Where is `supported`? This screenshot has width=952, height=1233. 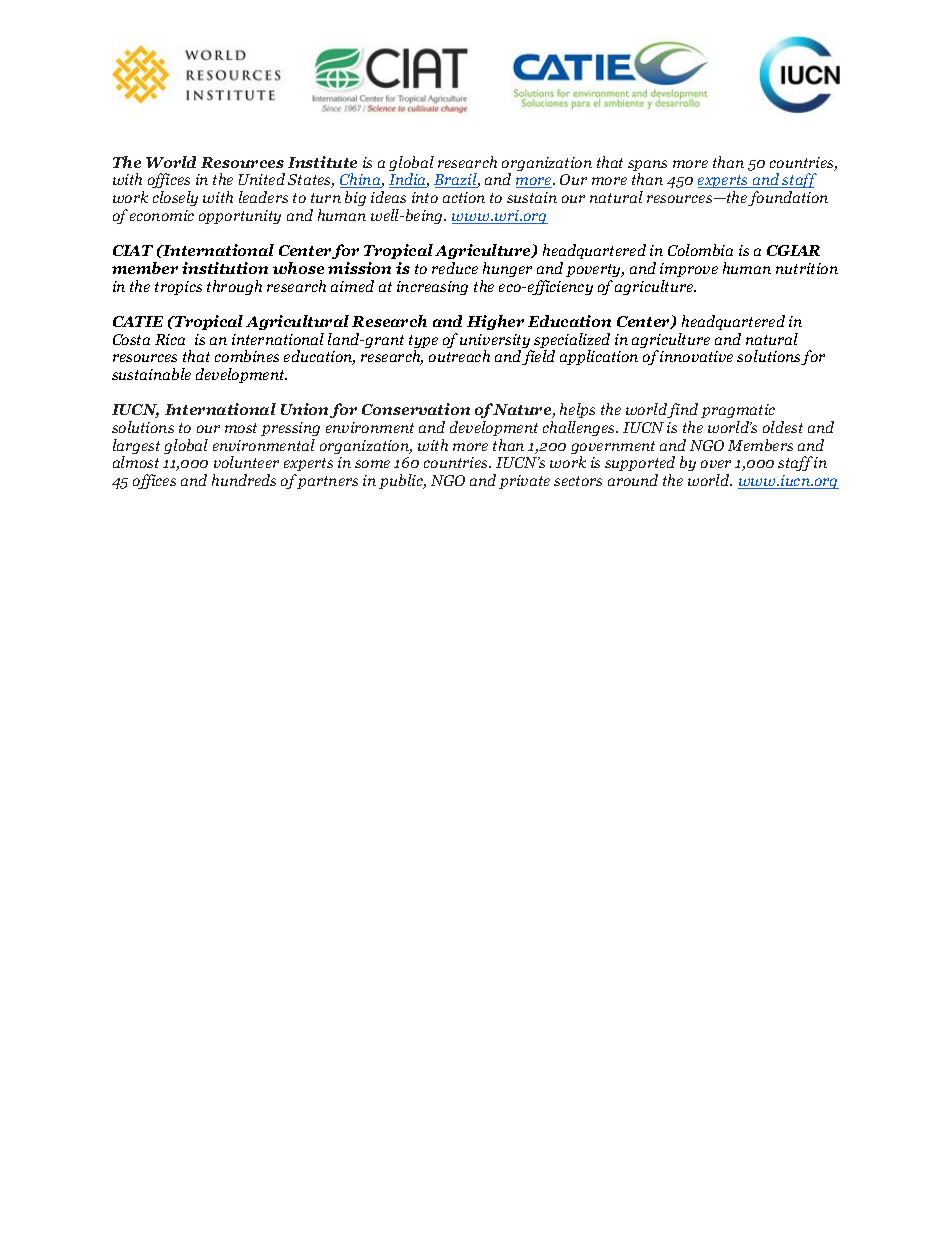
supported is located at coordinates (640, 465).
